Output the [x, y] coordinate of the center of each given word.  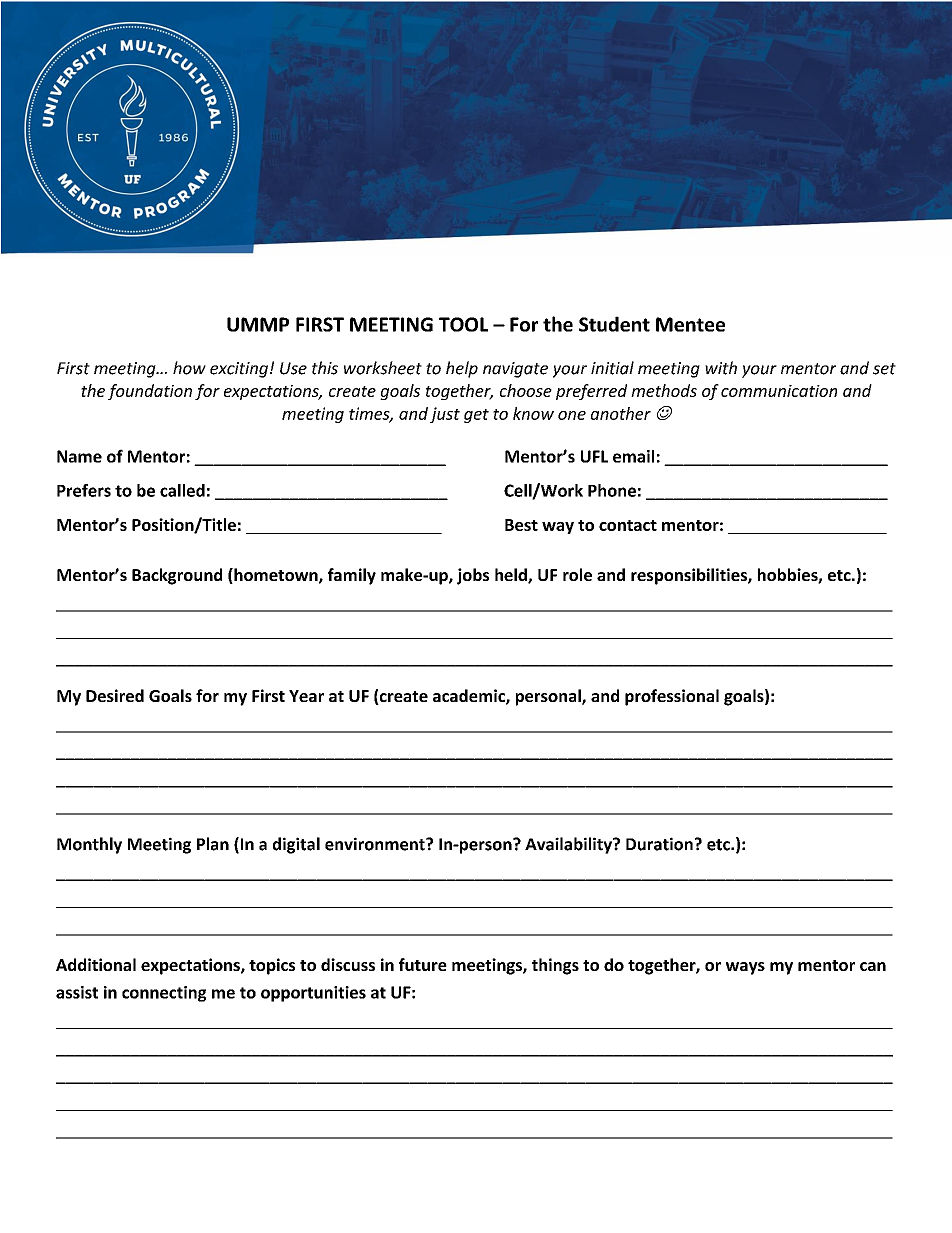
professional [672, 697]
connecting [164, 994]
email [633, 456]
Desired [115, 695]
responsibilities [690, 576]
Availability [569, 845]
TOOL [463, 324]
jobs [473, 576]
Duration [659, 844]
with [721, 368]
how [189, 368]
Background [177, 576]
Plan [213, 844]
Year [306, 696]
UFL [594, 456]
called [182, 490]
